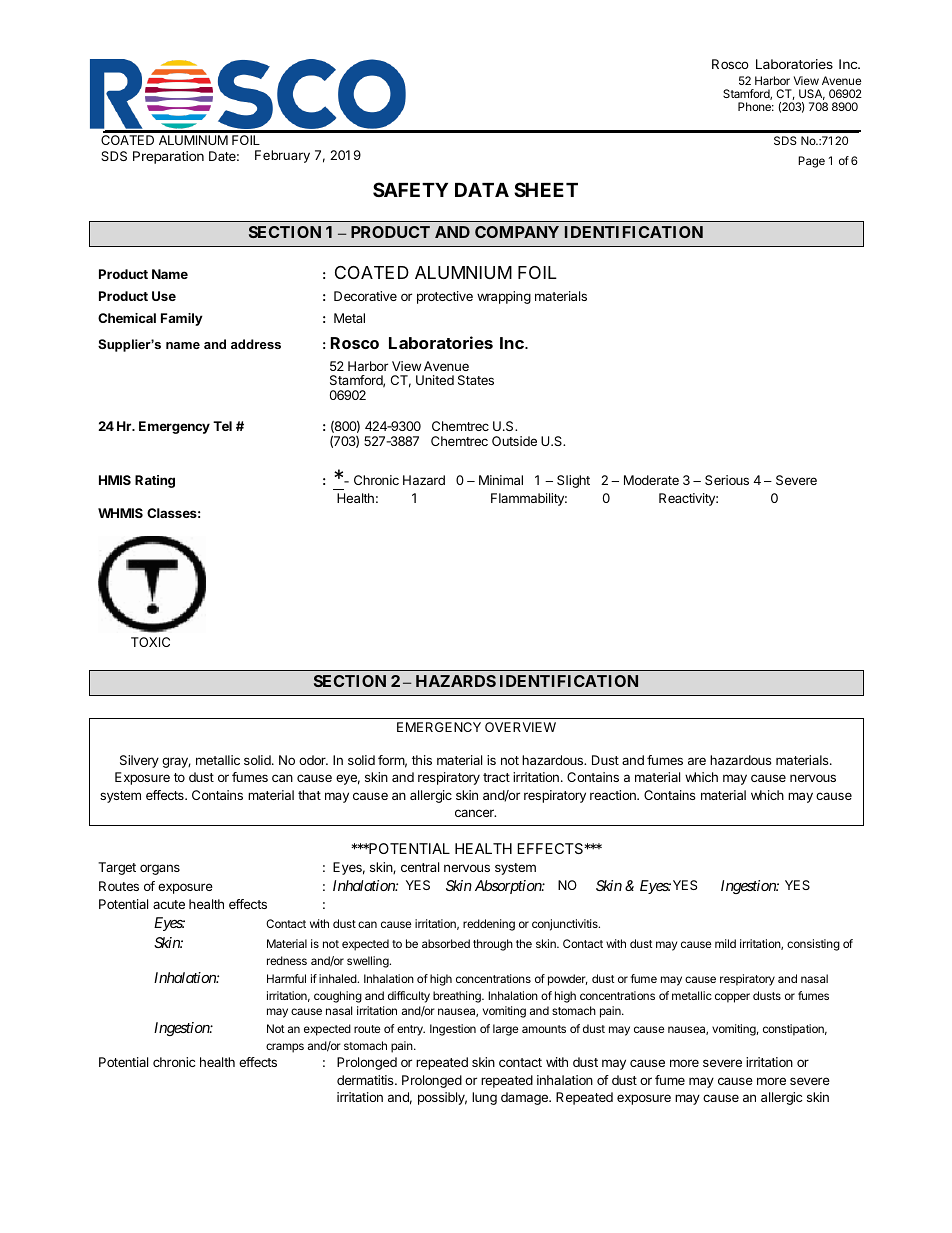 The image size is (952, 1233). What do you see at coordinates (725, 943) in the image?
I see `mild` at bounding box center [725, 943].
